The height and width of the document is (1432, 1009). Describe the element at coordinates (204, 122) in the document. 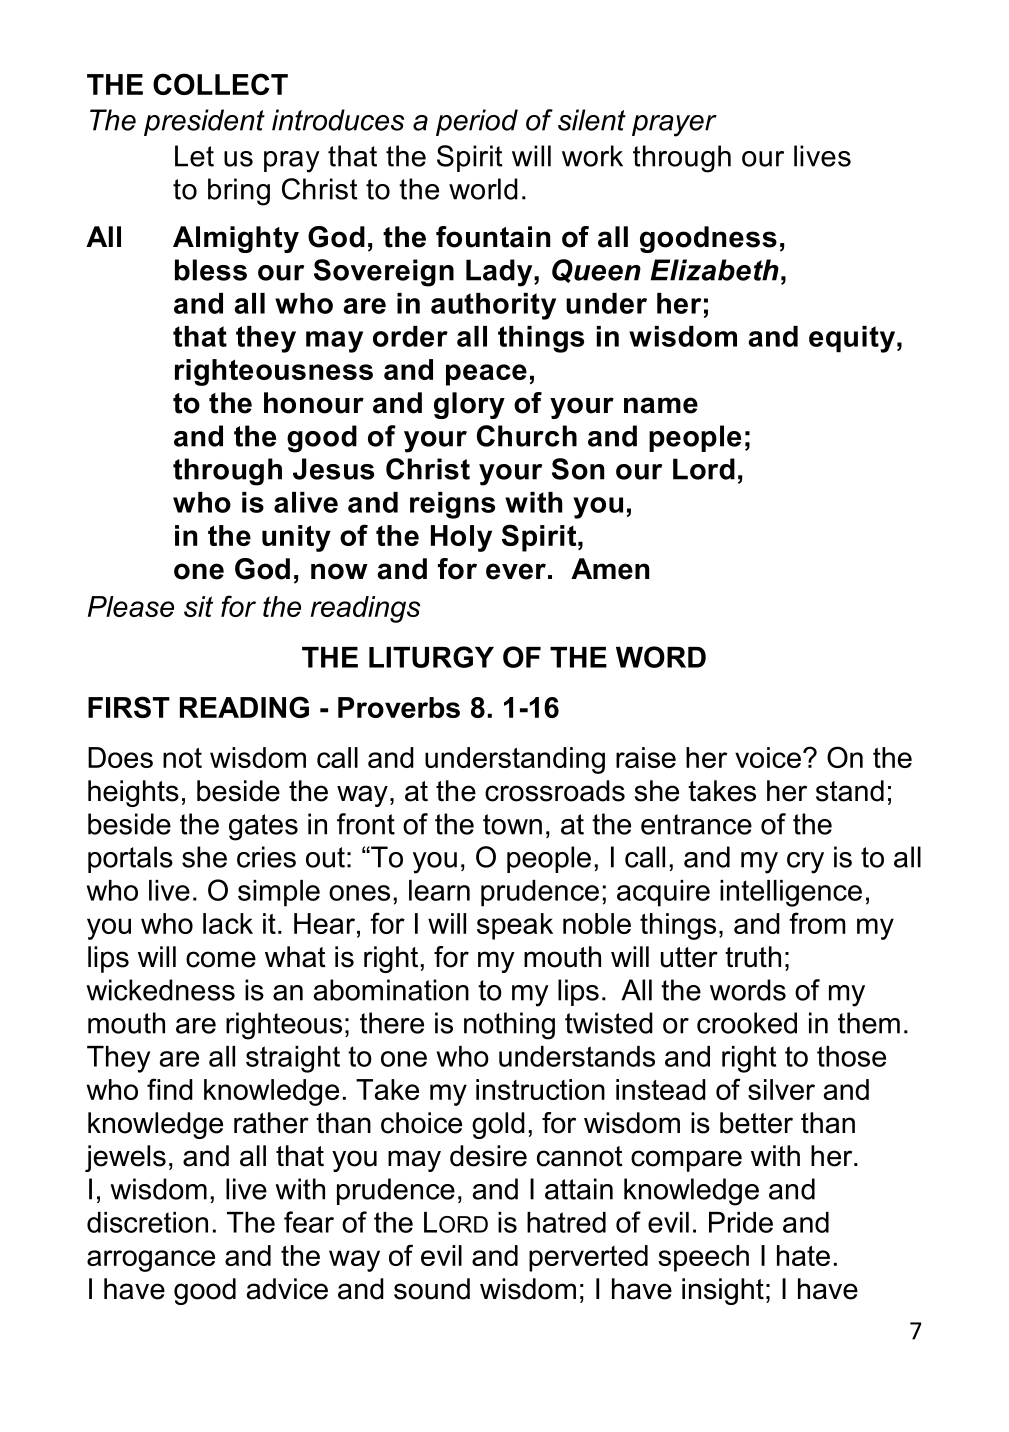

I see `president` at that location.
